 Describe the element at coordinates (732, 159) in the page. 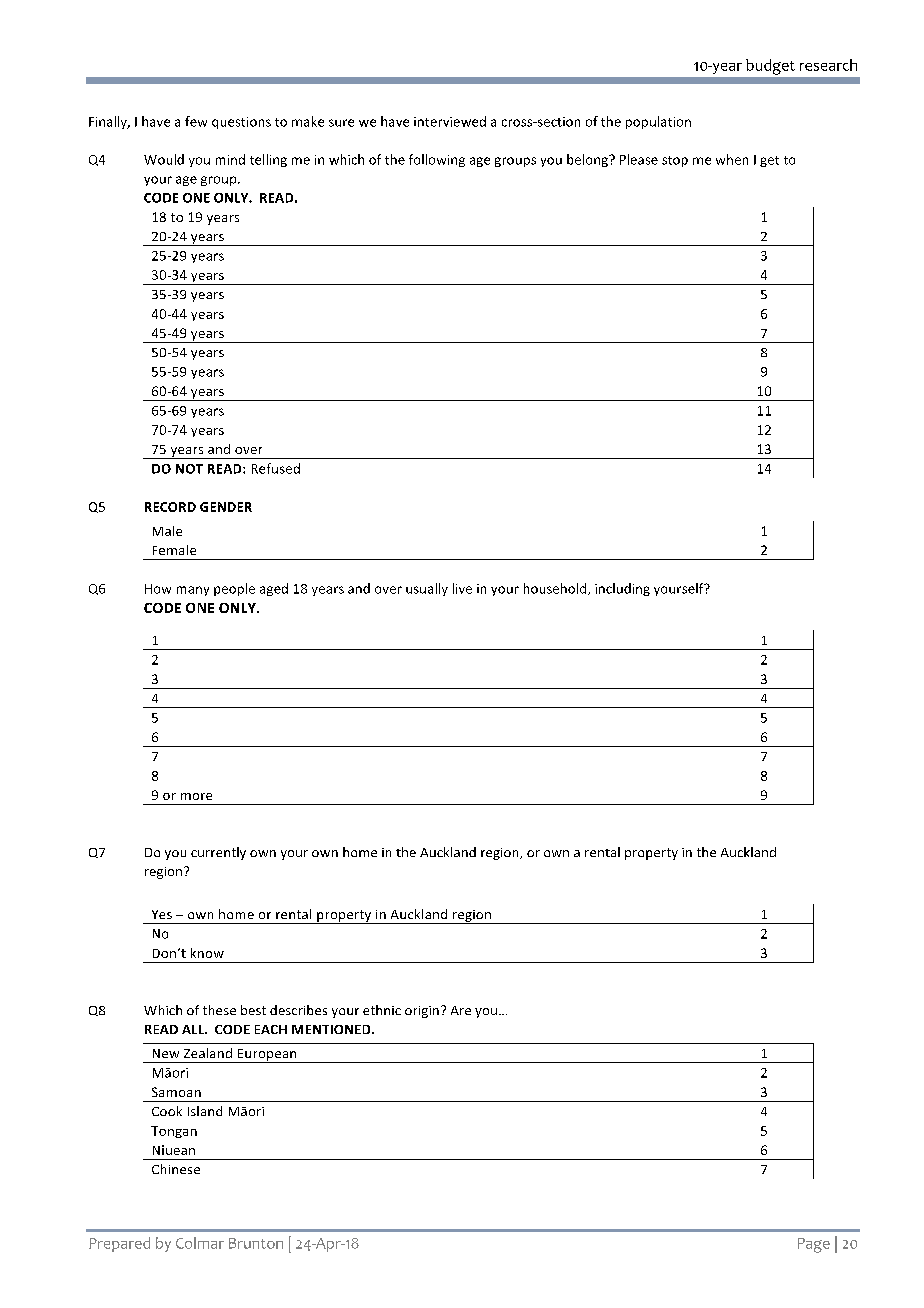

I see `when` at that location.
